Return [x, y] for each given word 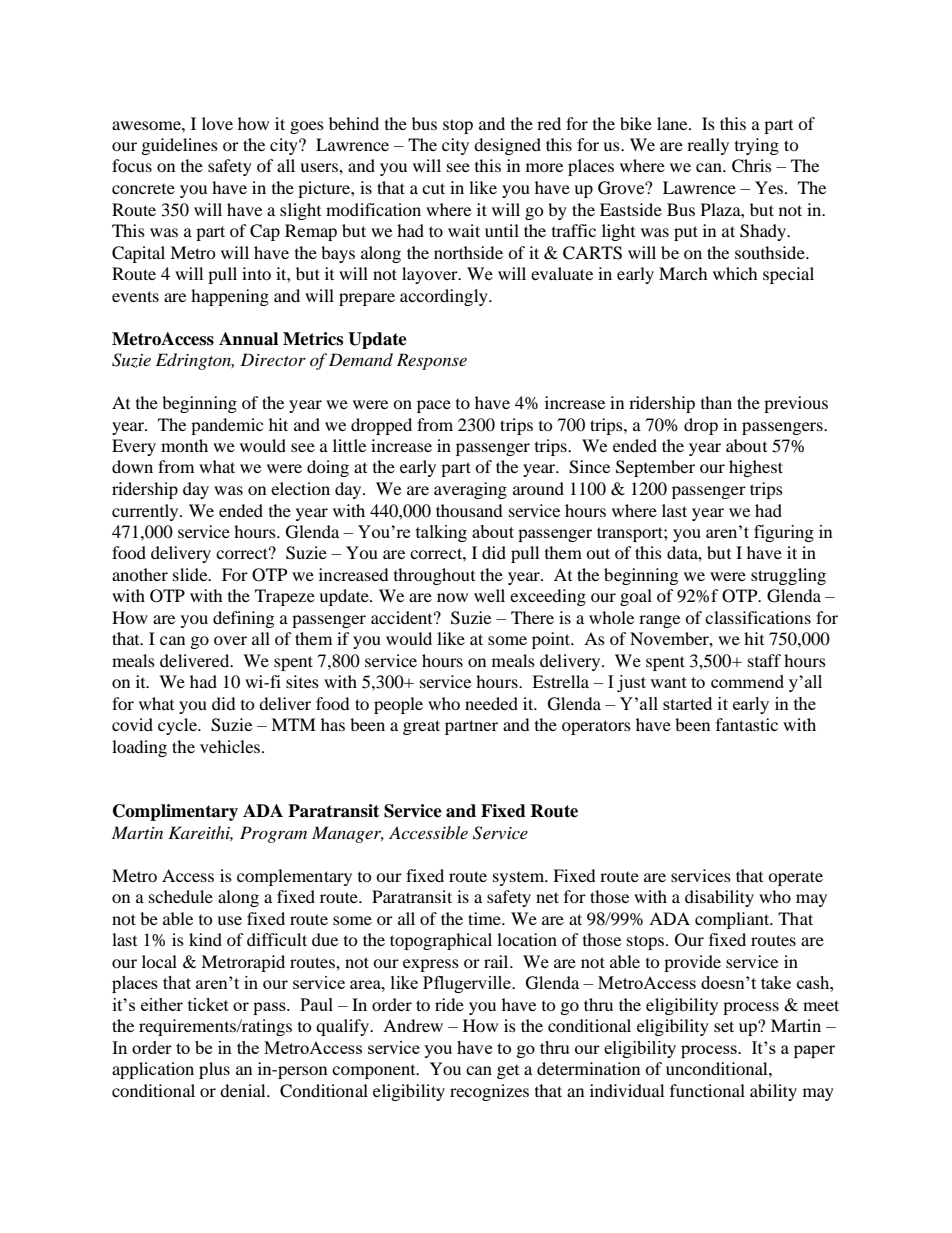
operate [795, 878]
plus [214, 1070]
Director [273, 359]
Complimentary [175, 812]
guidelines [180, 146]
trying [757, 146]
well [489, 595]
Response [432, 361]
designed [507, 146]
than [716, 402]
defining [243, 619]
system [520, 879]
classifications [758, 617]
